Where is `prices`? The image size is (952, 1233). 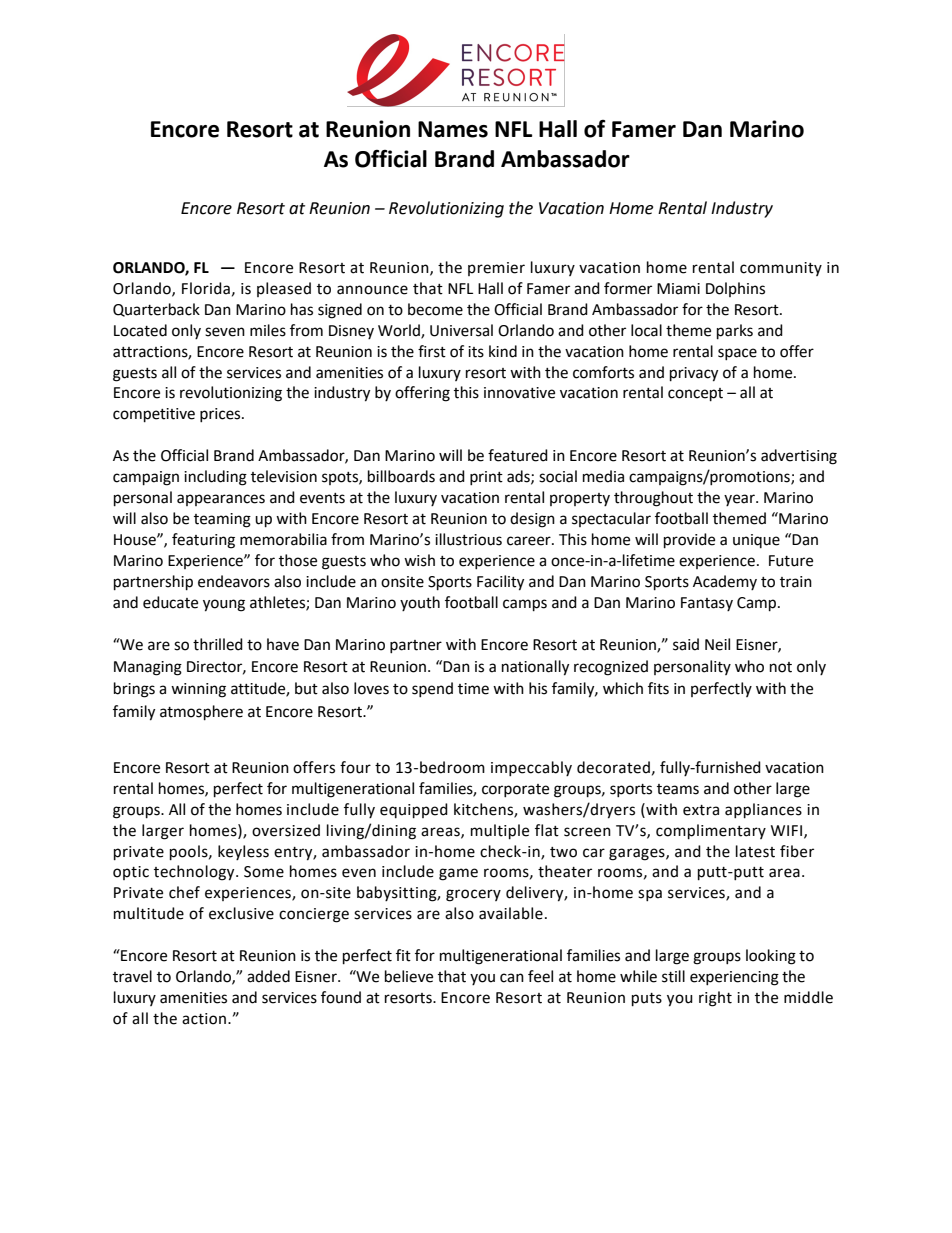 prices is located at coordinates (221, 415).
